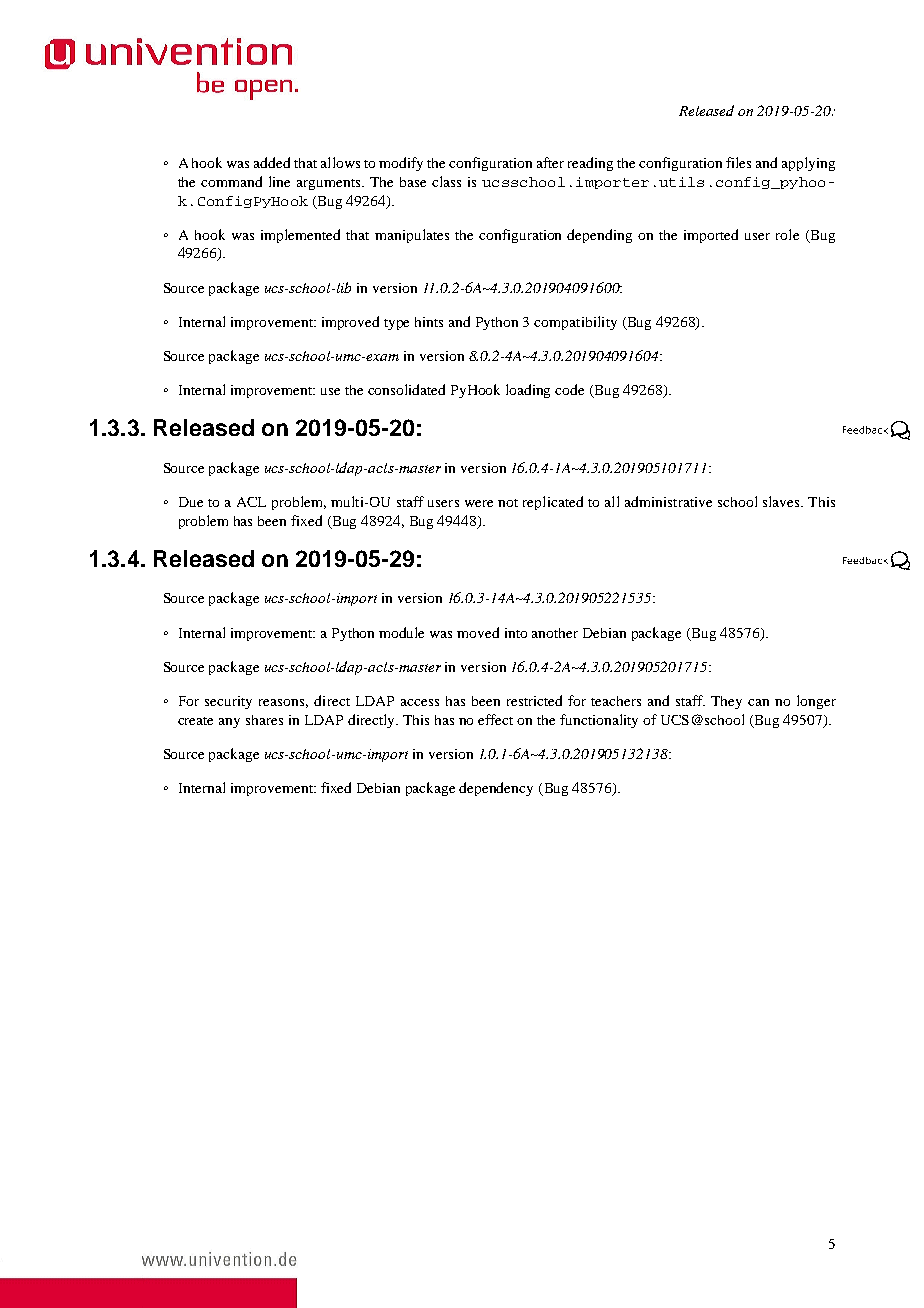 The image size is (924, 1308). I want to click on improved, so click(350, 323).
